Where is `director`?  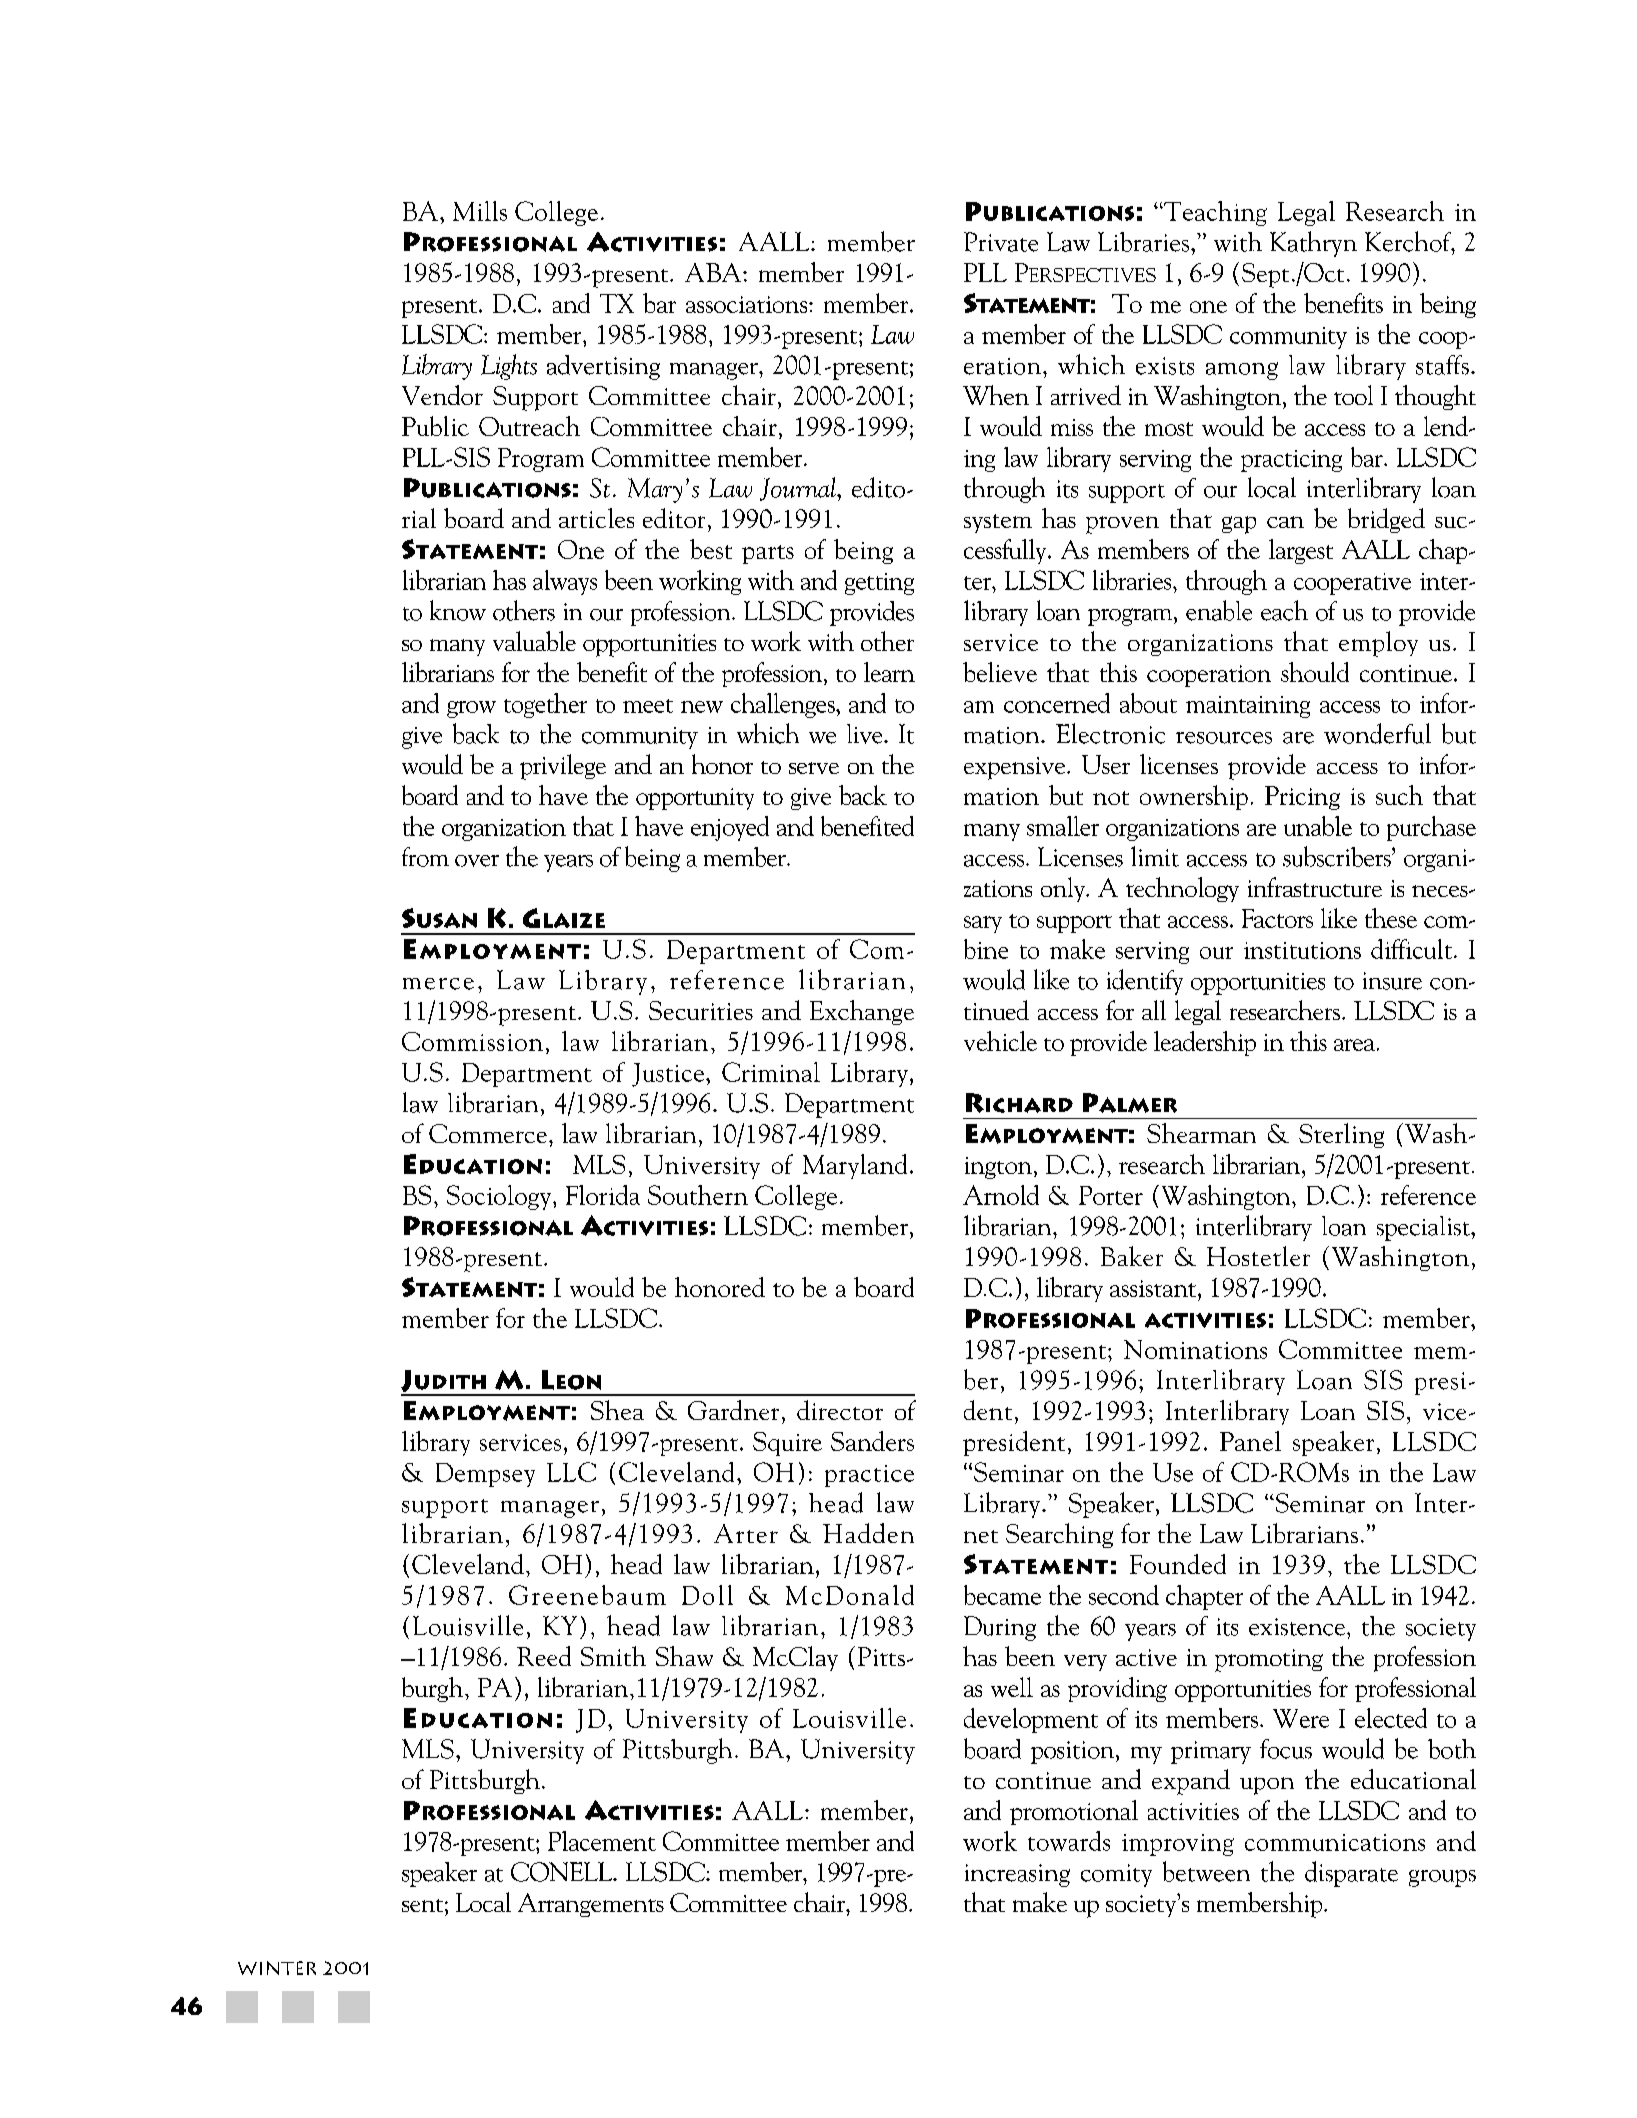 director is located at coordinates (840, 1410).
